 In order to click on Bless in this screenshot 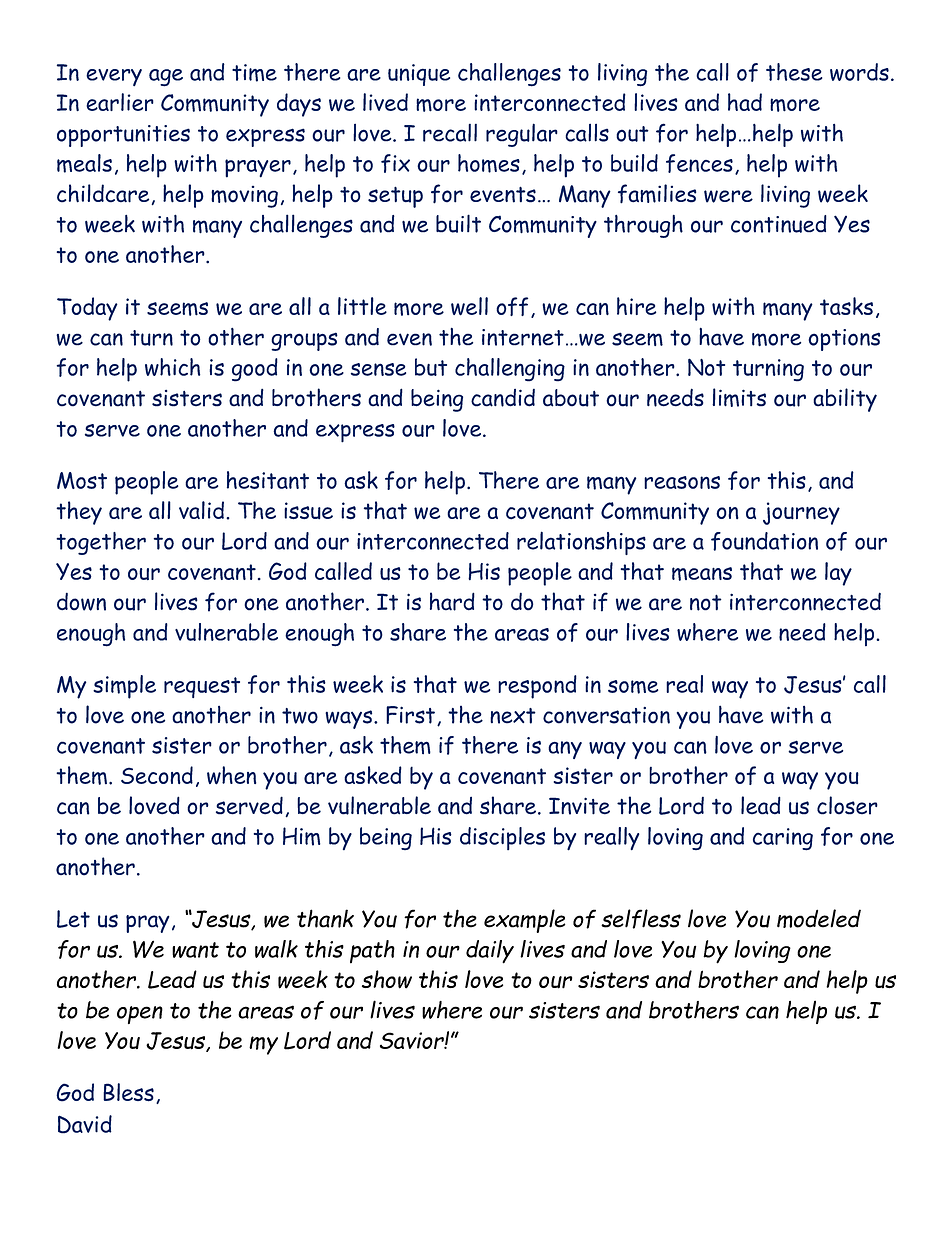, I will do `click(128, 1092)`.
